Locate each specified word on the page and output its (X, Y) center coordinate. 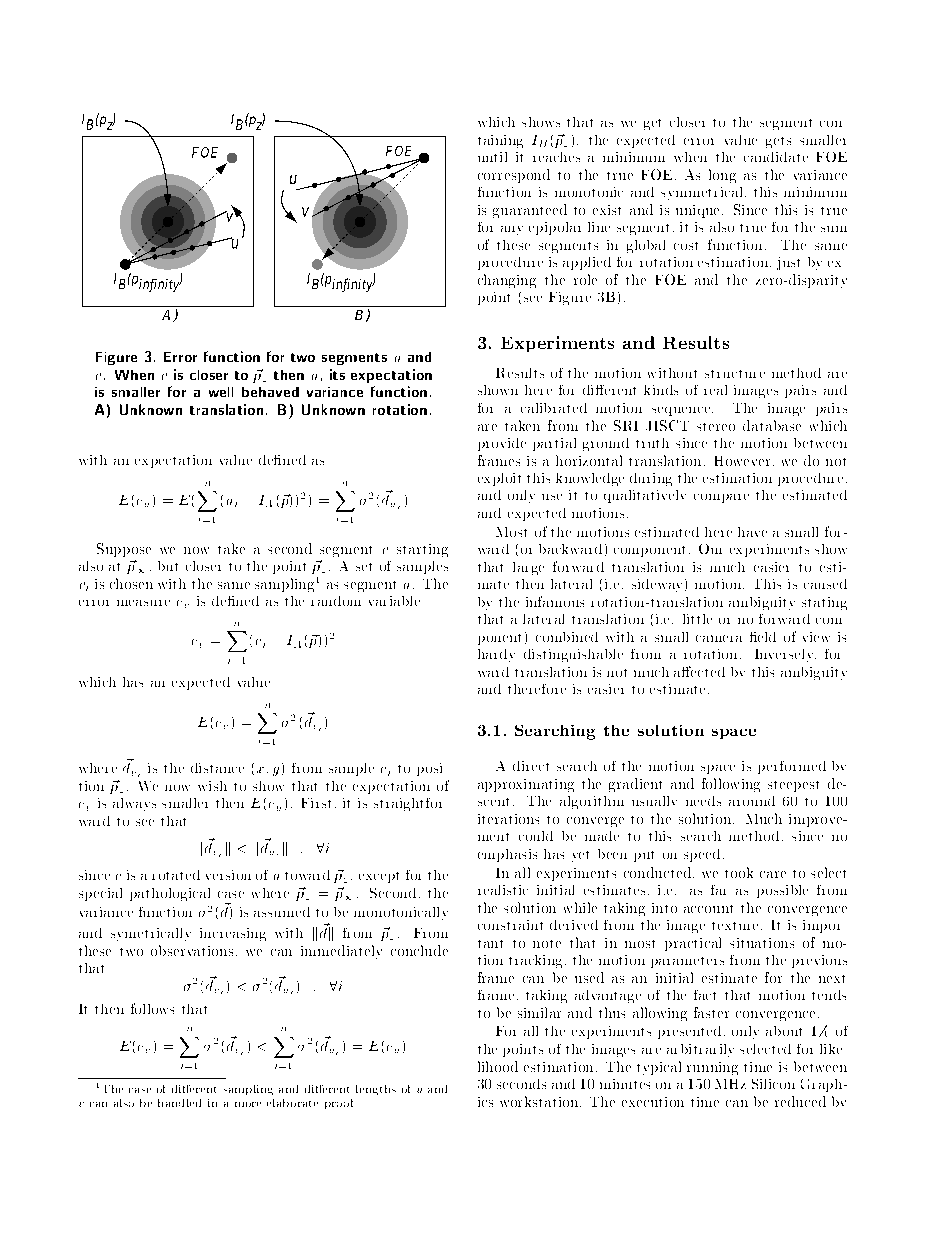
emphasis (507, 855)
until (492, 157)
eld (766, 637)
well (221, 392)
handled (179, 1103)
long (722, 176)
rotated (176, 875)
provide (502, 444)
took (739, 872)
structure (735, 374)
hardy (496, 655)
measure (143, 603)
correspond (514, 176)
